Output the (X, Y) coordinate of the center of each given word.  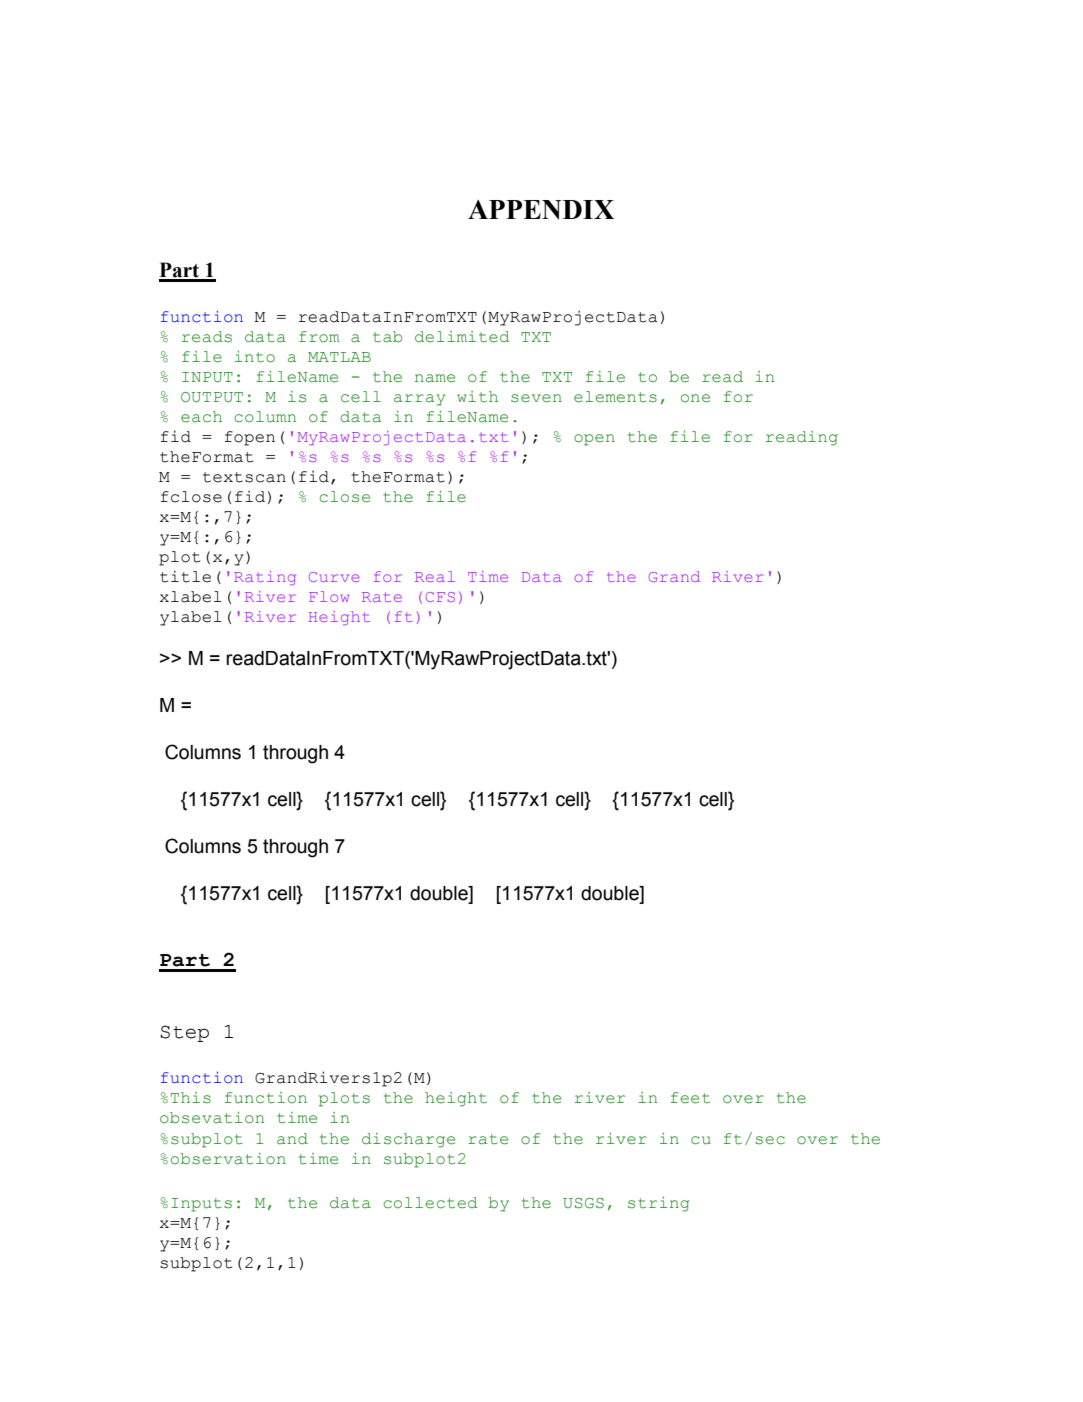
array (419, 400)
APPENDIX (541, 210)
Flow (329, 596)
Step (184, 1033)
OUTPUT (212, 397)
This (191, 1098)
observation (228, 1159)
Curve (334, 577)
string (658, 1204)
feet (690, 1098)
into (255, 357)
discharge (408, 1140)
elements (615, 397)
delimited (462, 337)
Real (435, 576)
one (695, 398)
